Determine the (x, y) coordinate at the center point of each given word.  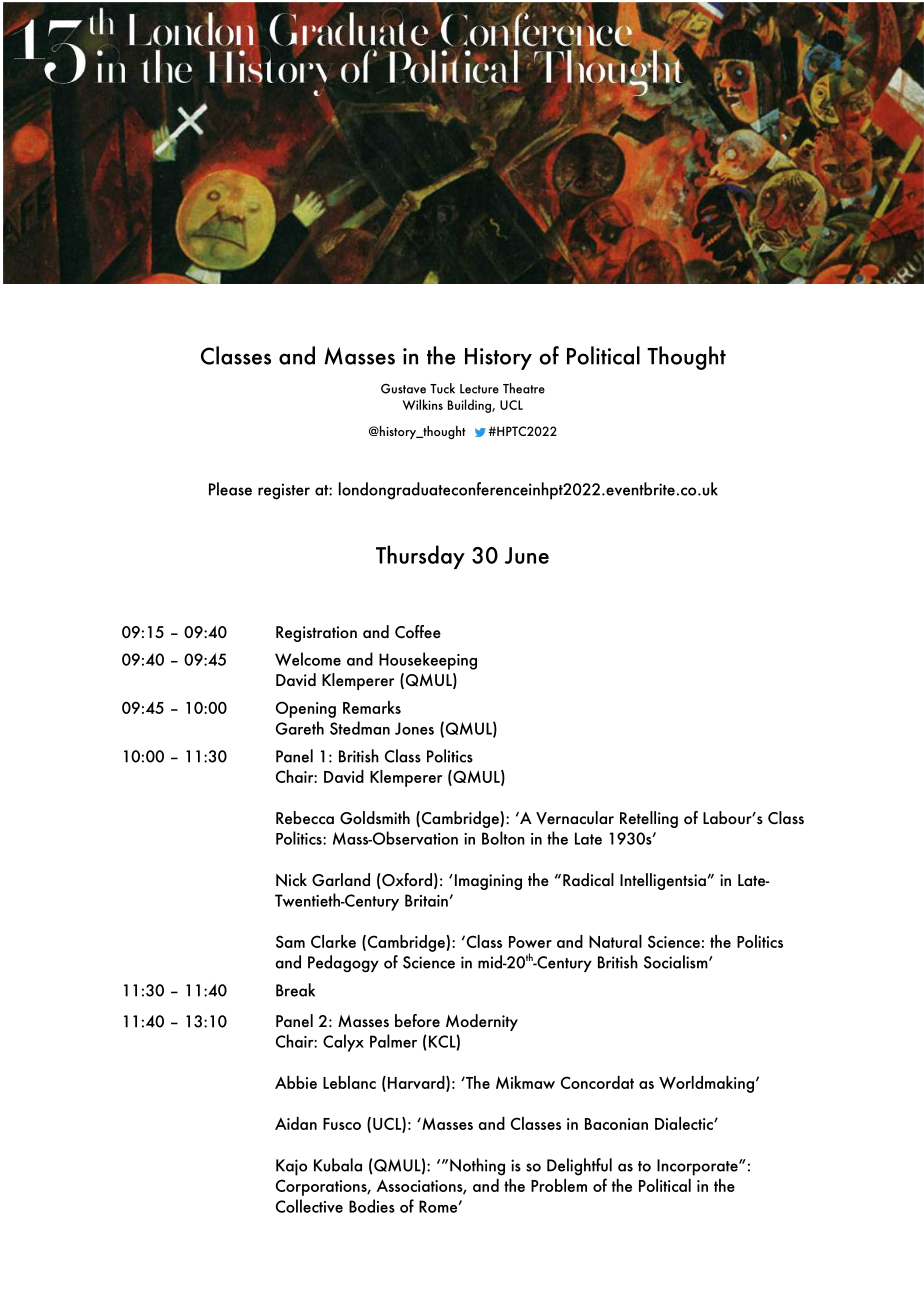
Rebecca (305, 818)
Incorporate (698, 1167)
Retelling (649, 819)
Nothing (477, 1167)
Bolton (503, 838)
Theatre (524, 388)
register (284, 491)
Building (470, 406)
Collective (309, 1206)
